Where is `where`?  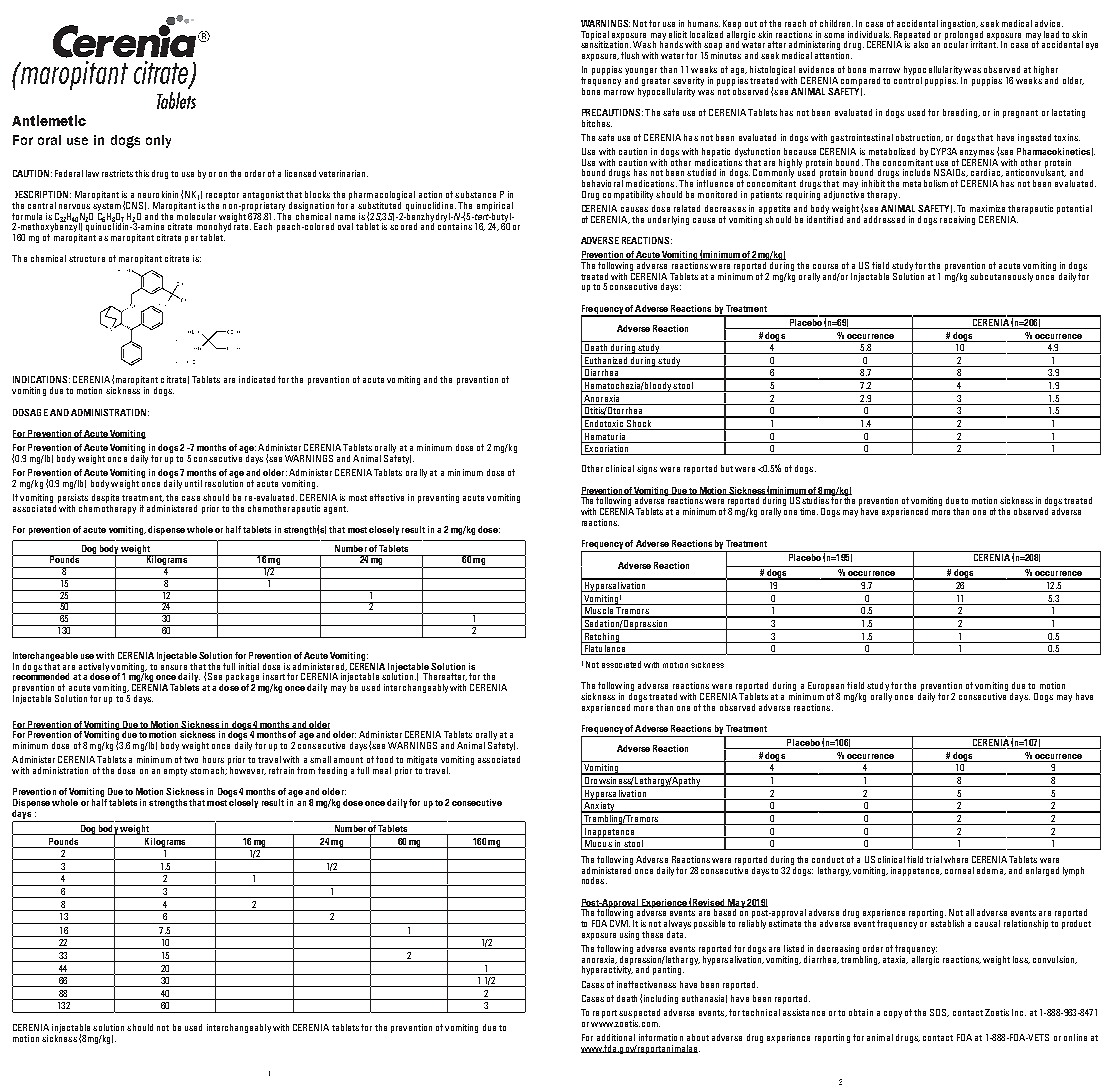
where is located at coordinates (956, 859).
